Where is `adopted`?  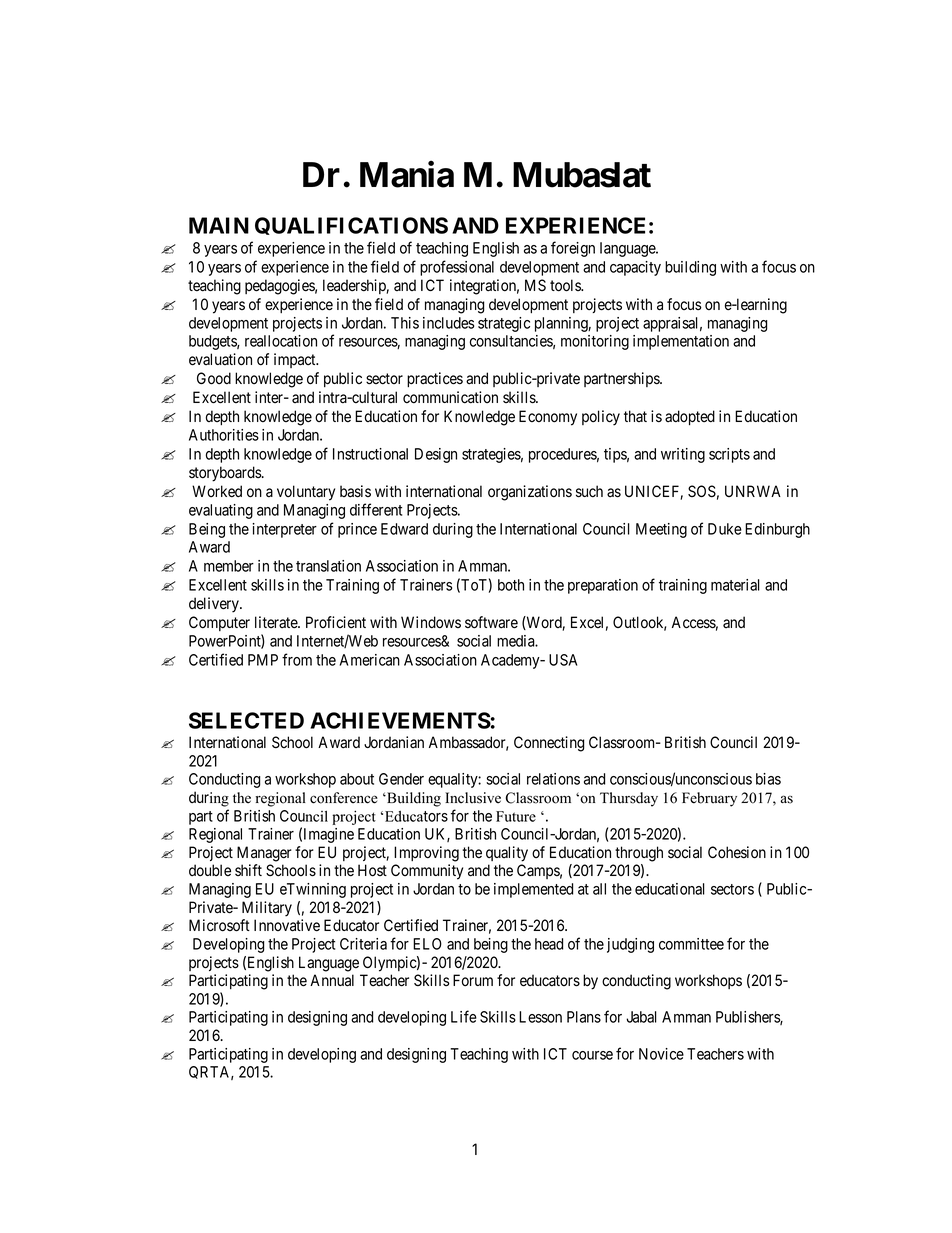
adopted is located at coordinates (690, 417).
